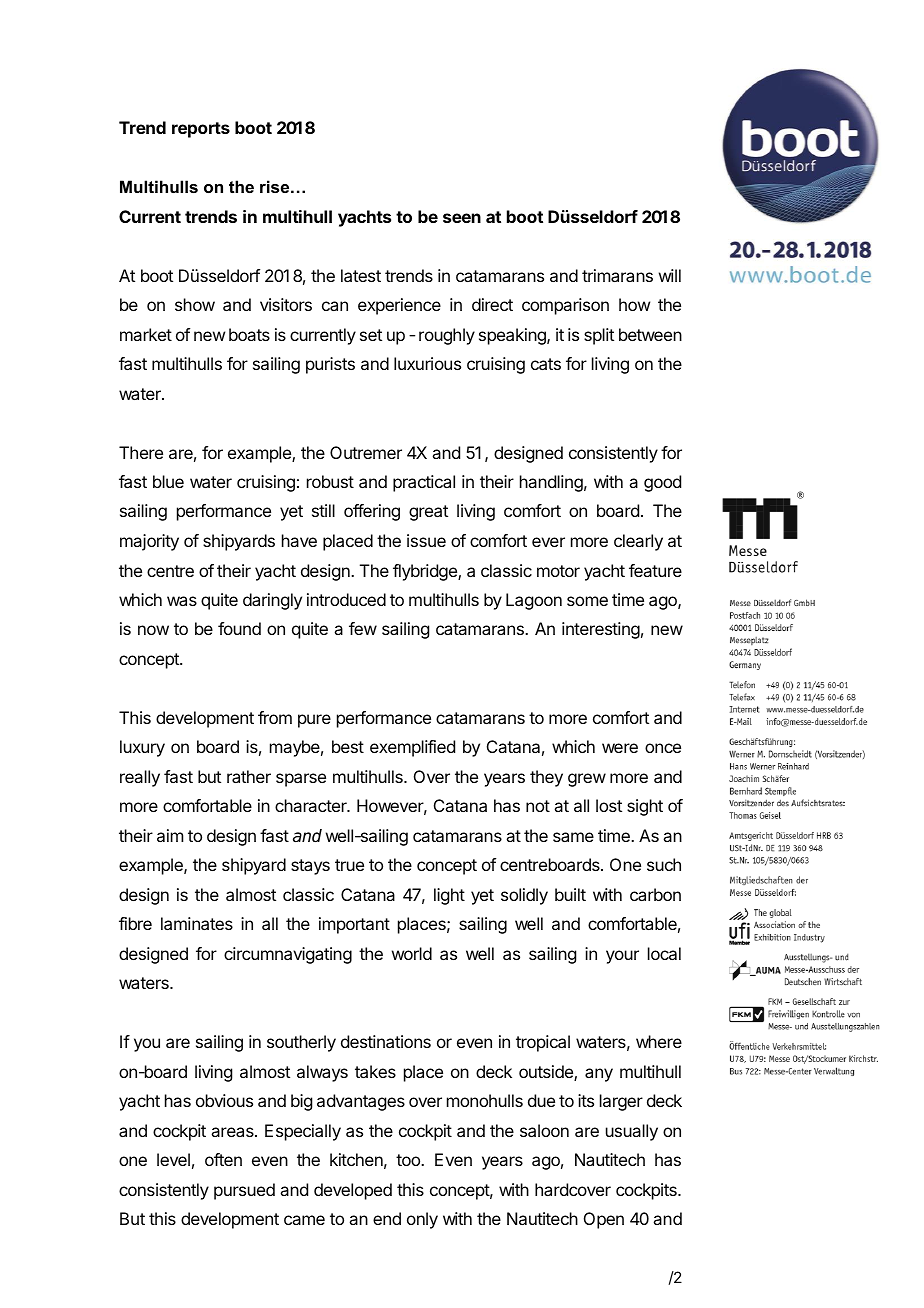  Describe the element at coordinates (546, 364) in the document. I see `cats` at that location.
